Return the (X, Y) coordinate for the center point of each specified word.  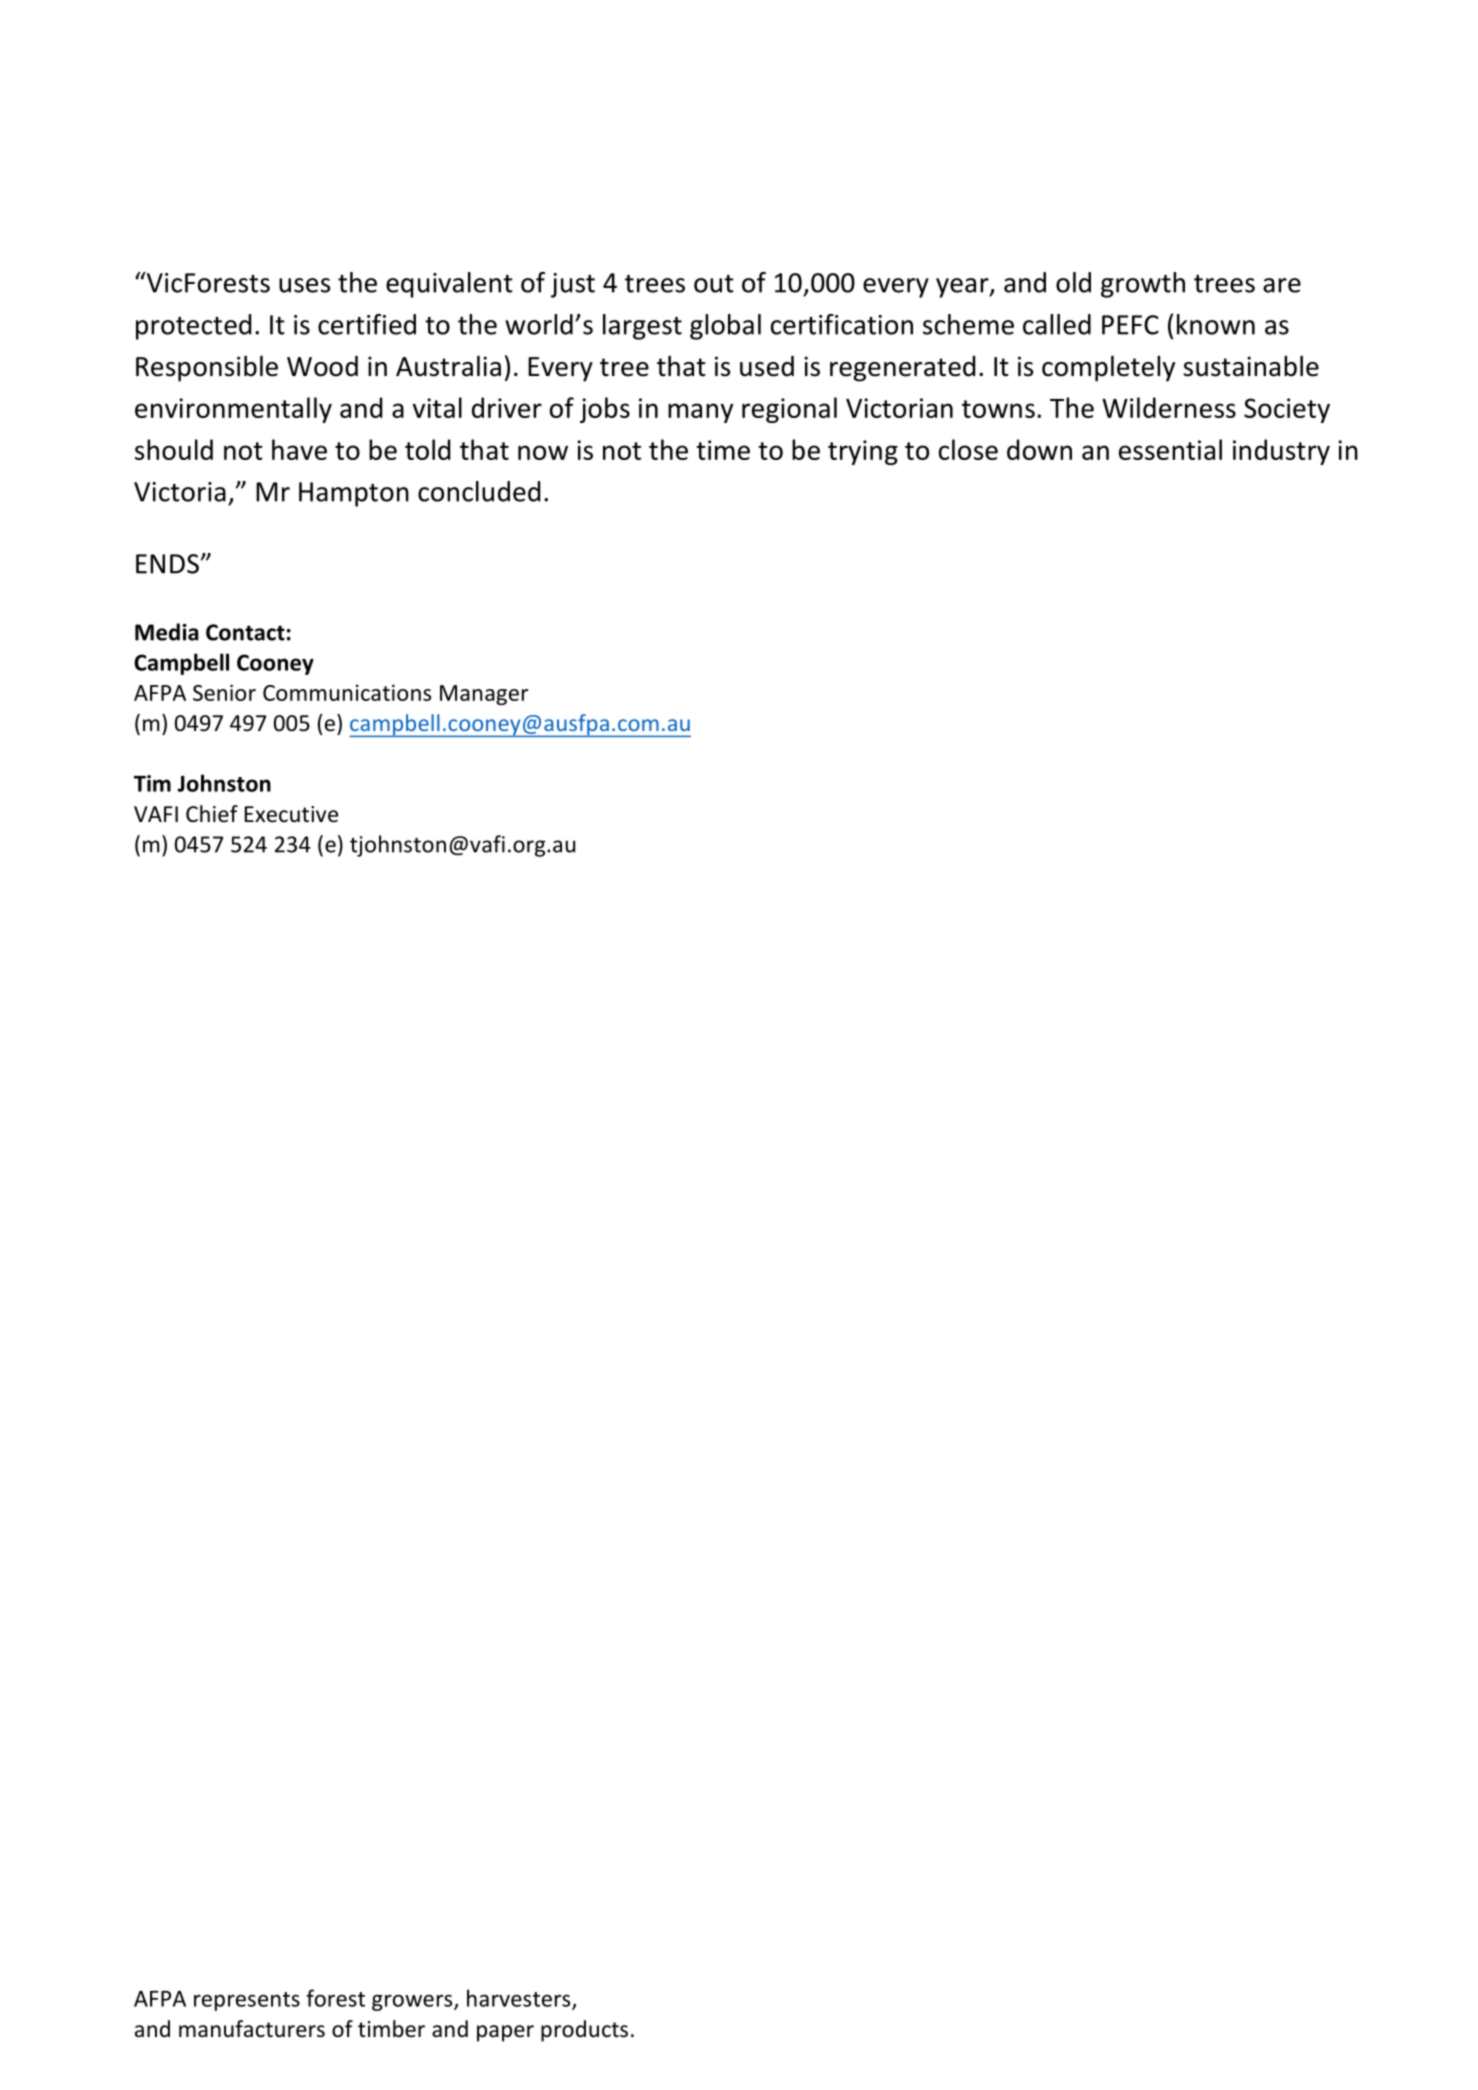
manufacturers (252, 2029)
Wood (322, 366)
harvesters (520, 1999)
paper (505, 2033)
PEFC (1130, 325)
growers (413, 2003)
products (584, 2031)
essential (1170, 449)
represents (247, 2001)
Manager (484, 695)
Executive (291, 814)
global (725, 327)
